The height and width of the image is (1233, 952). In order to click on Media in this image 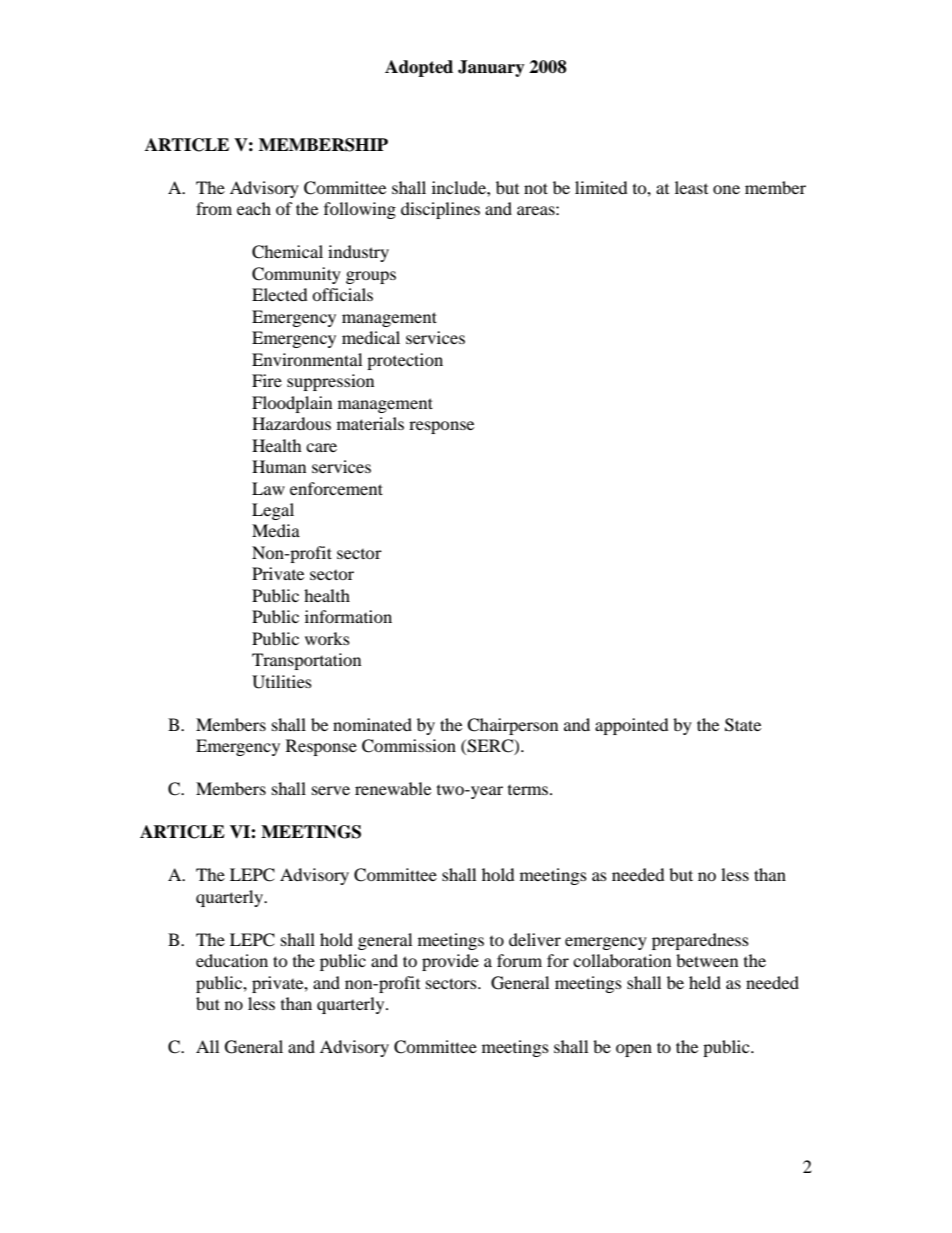, I will do `click(276, 530)`.
